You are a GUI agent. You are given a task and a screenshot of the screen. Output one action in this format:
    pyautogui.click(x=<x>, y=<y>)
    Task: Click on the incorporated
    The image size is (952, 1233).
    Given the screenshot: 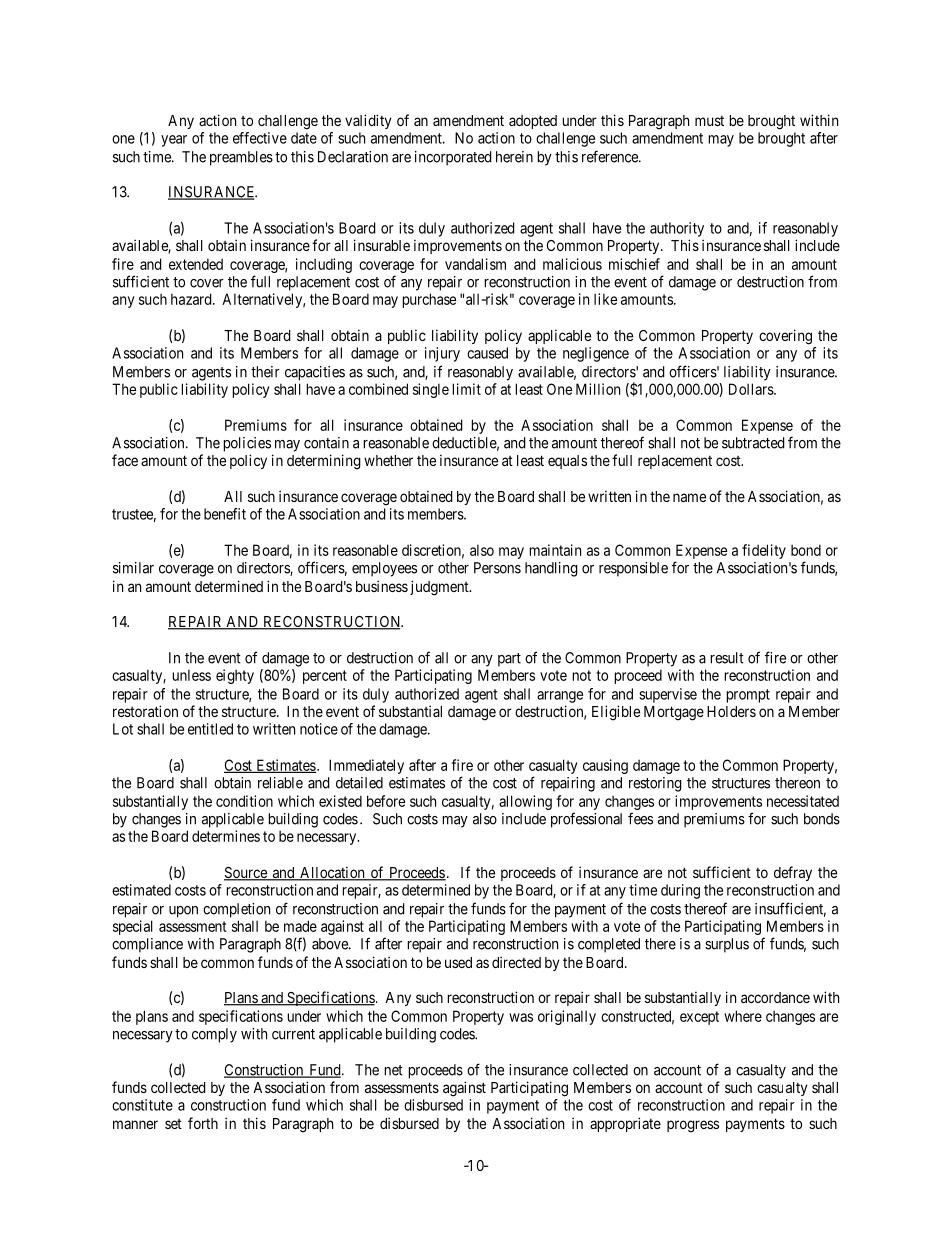 What is the action you would take?
    pyautogui.click(x=453, y=158)
